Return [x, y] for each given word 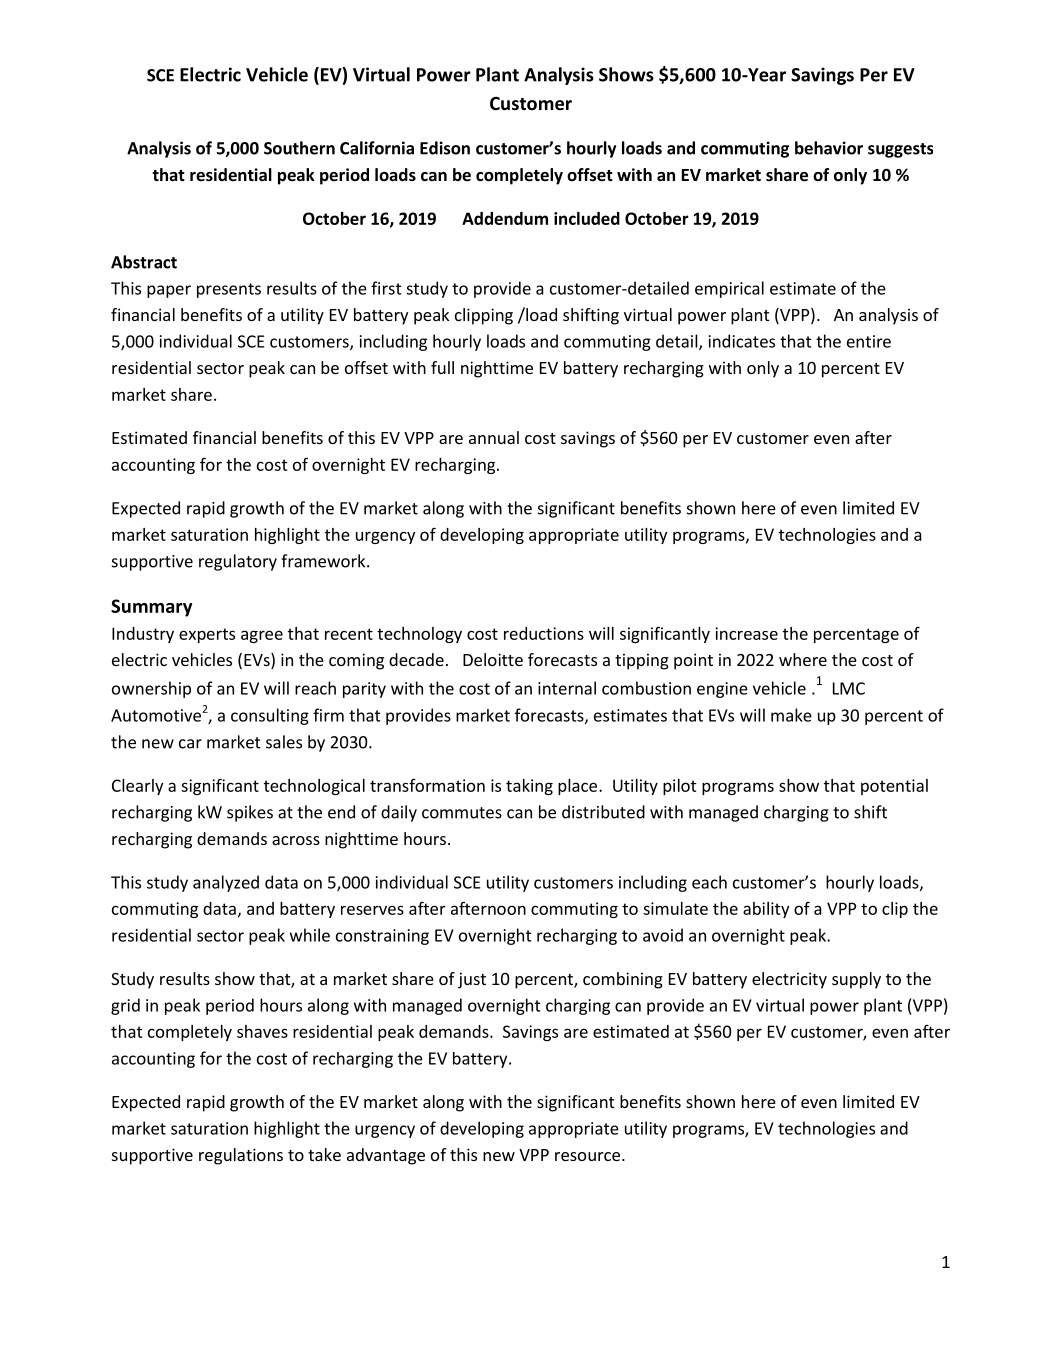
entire [869, 341]
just [472, 980]
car [190, 744]
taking [529, 787]
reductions [544, 633]
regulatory [238, 562]
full [442, 367]
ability [766, 910]
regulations [241, 1156]
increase [746, 633]
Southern [299, 148]
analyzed [226, 883]
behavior [829, 148]
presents [229, 290]
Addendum [505, 218]
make [791, 715]
